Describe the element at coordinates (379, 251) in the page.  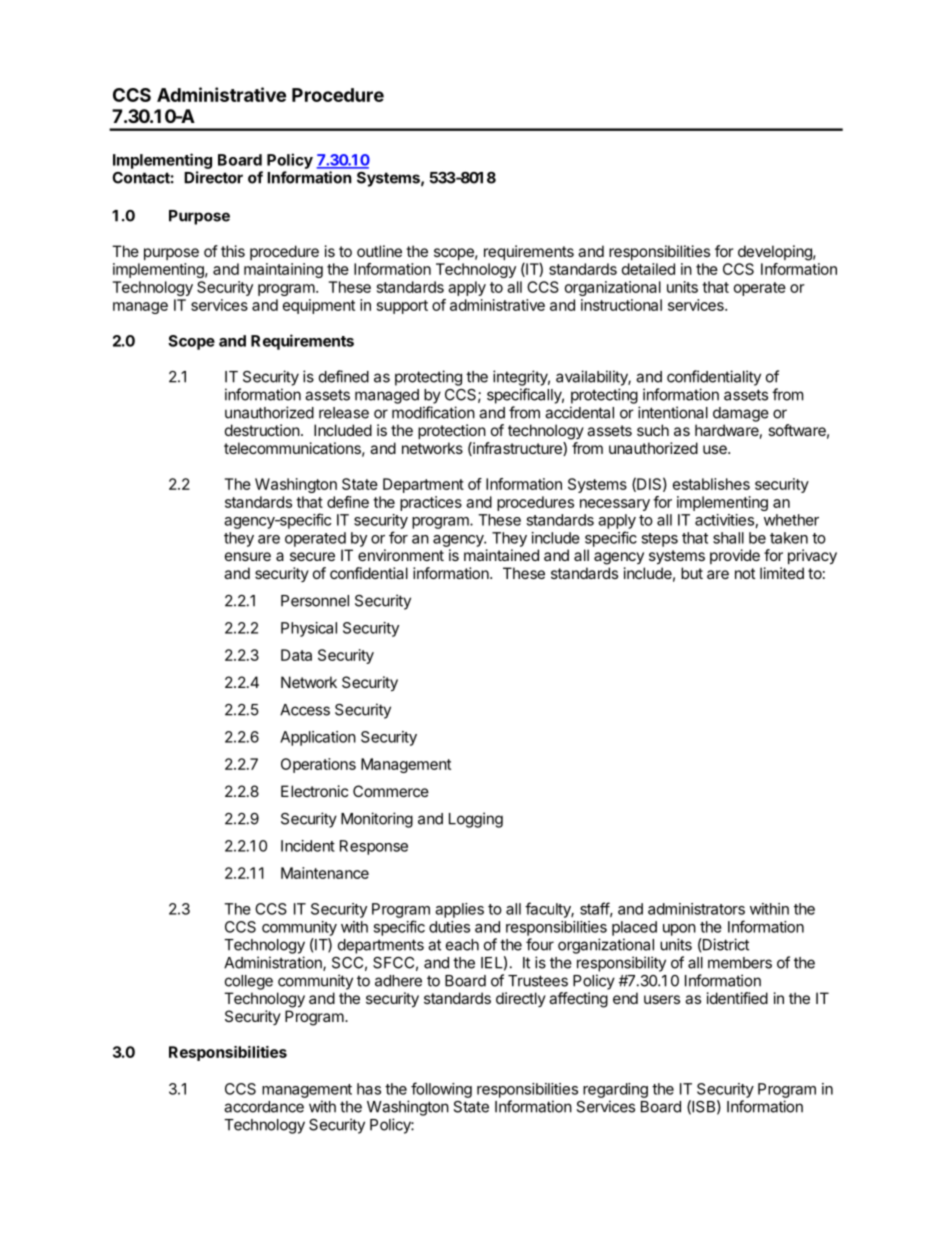
I see `outline` at that location.
